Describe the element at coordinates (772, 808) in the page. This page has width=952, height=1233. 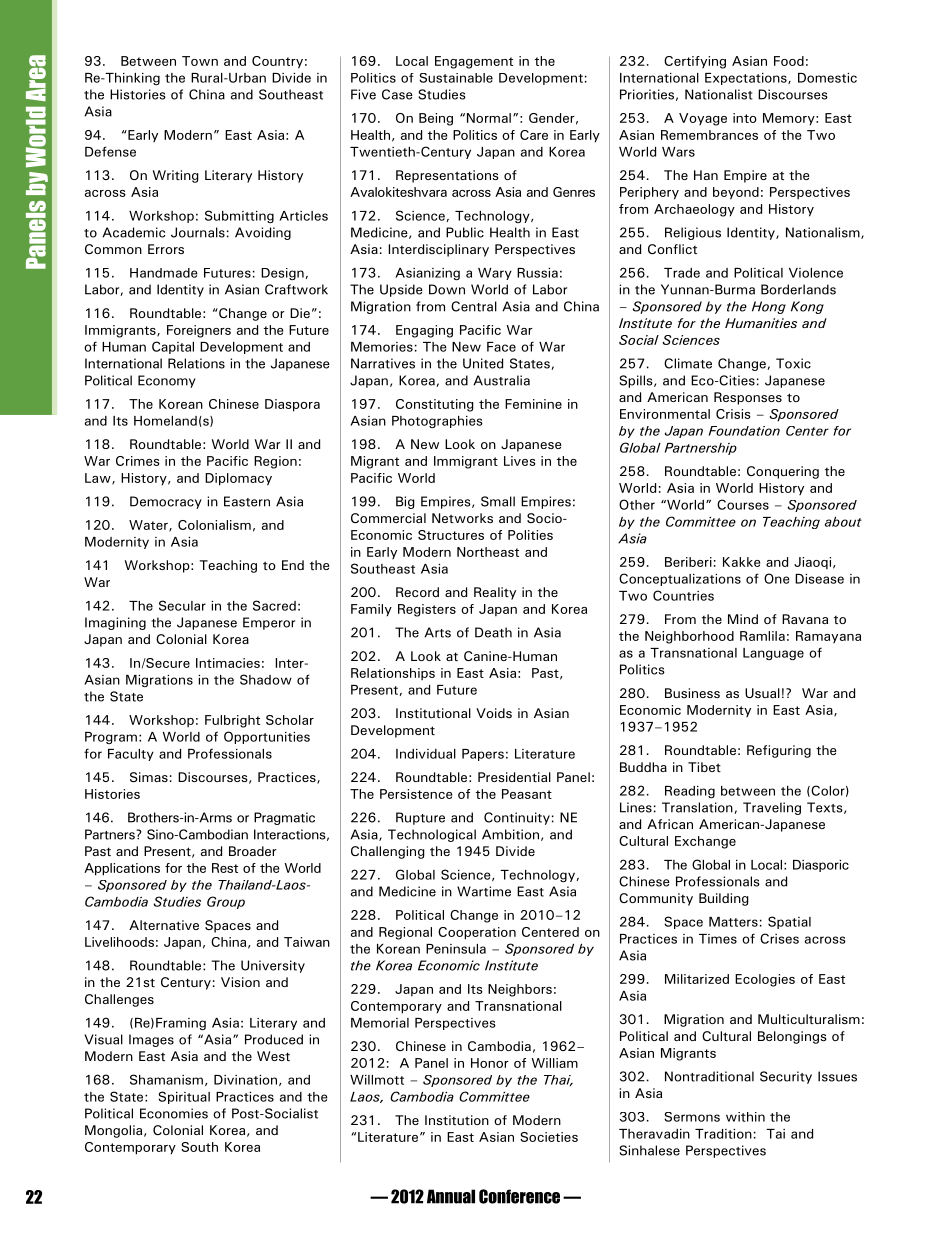
I see `Traveling` at that location.
